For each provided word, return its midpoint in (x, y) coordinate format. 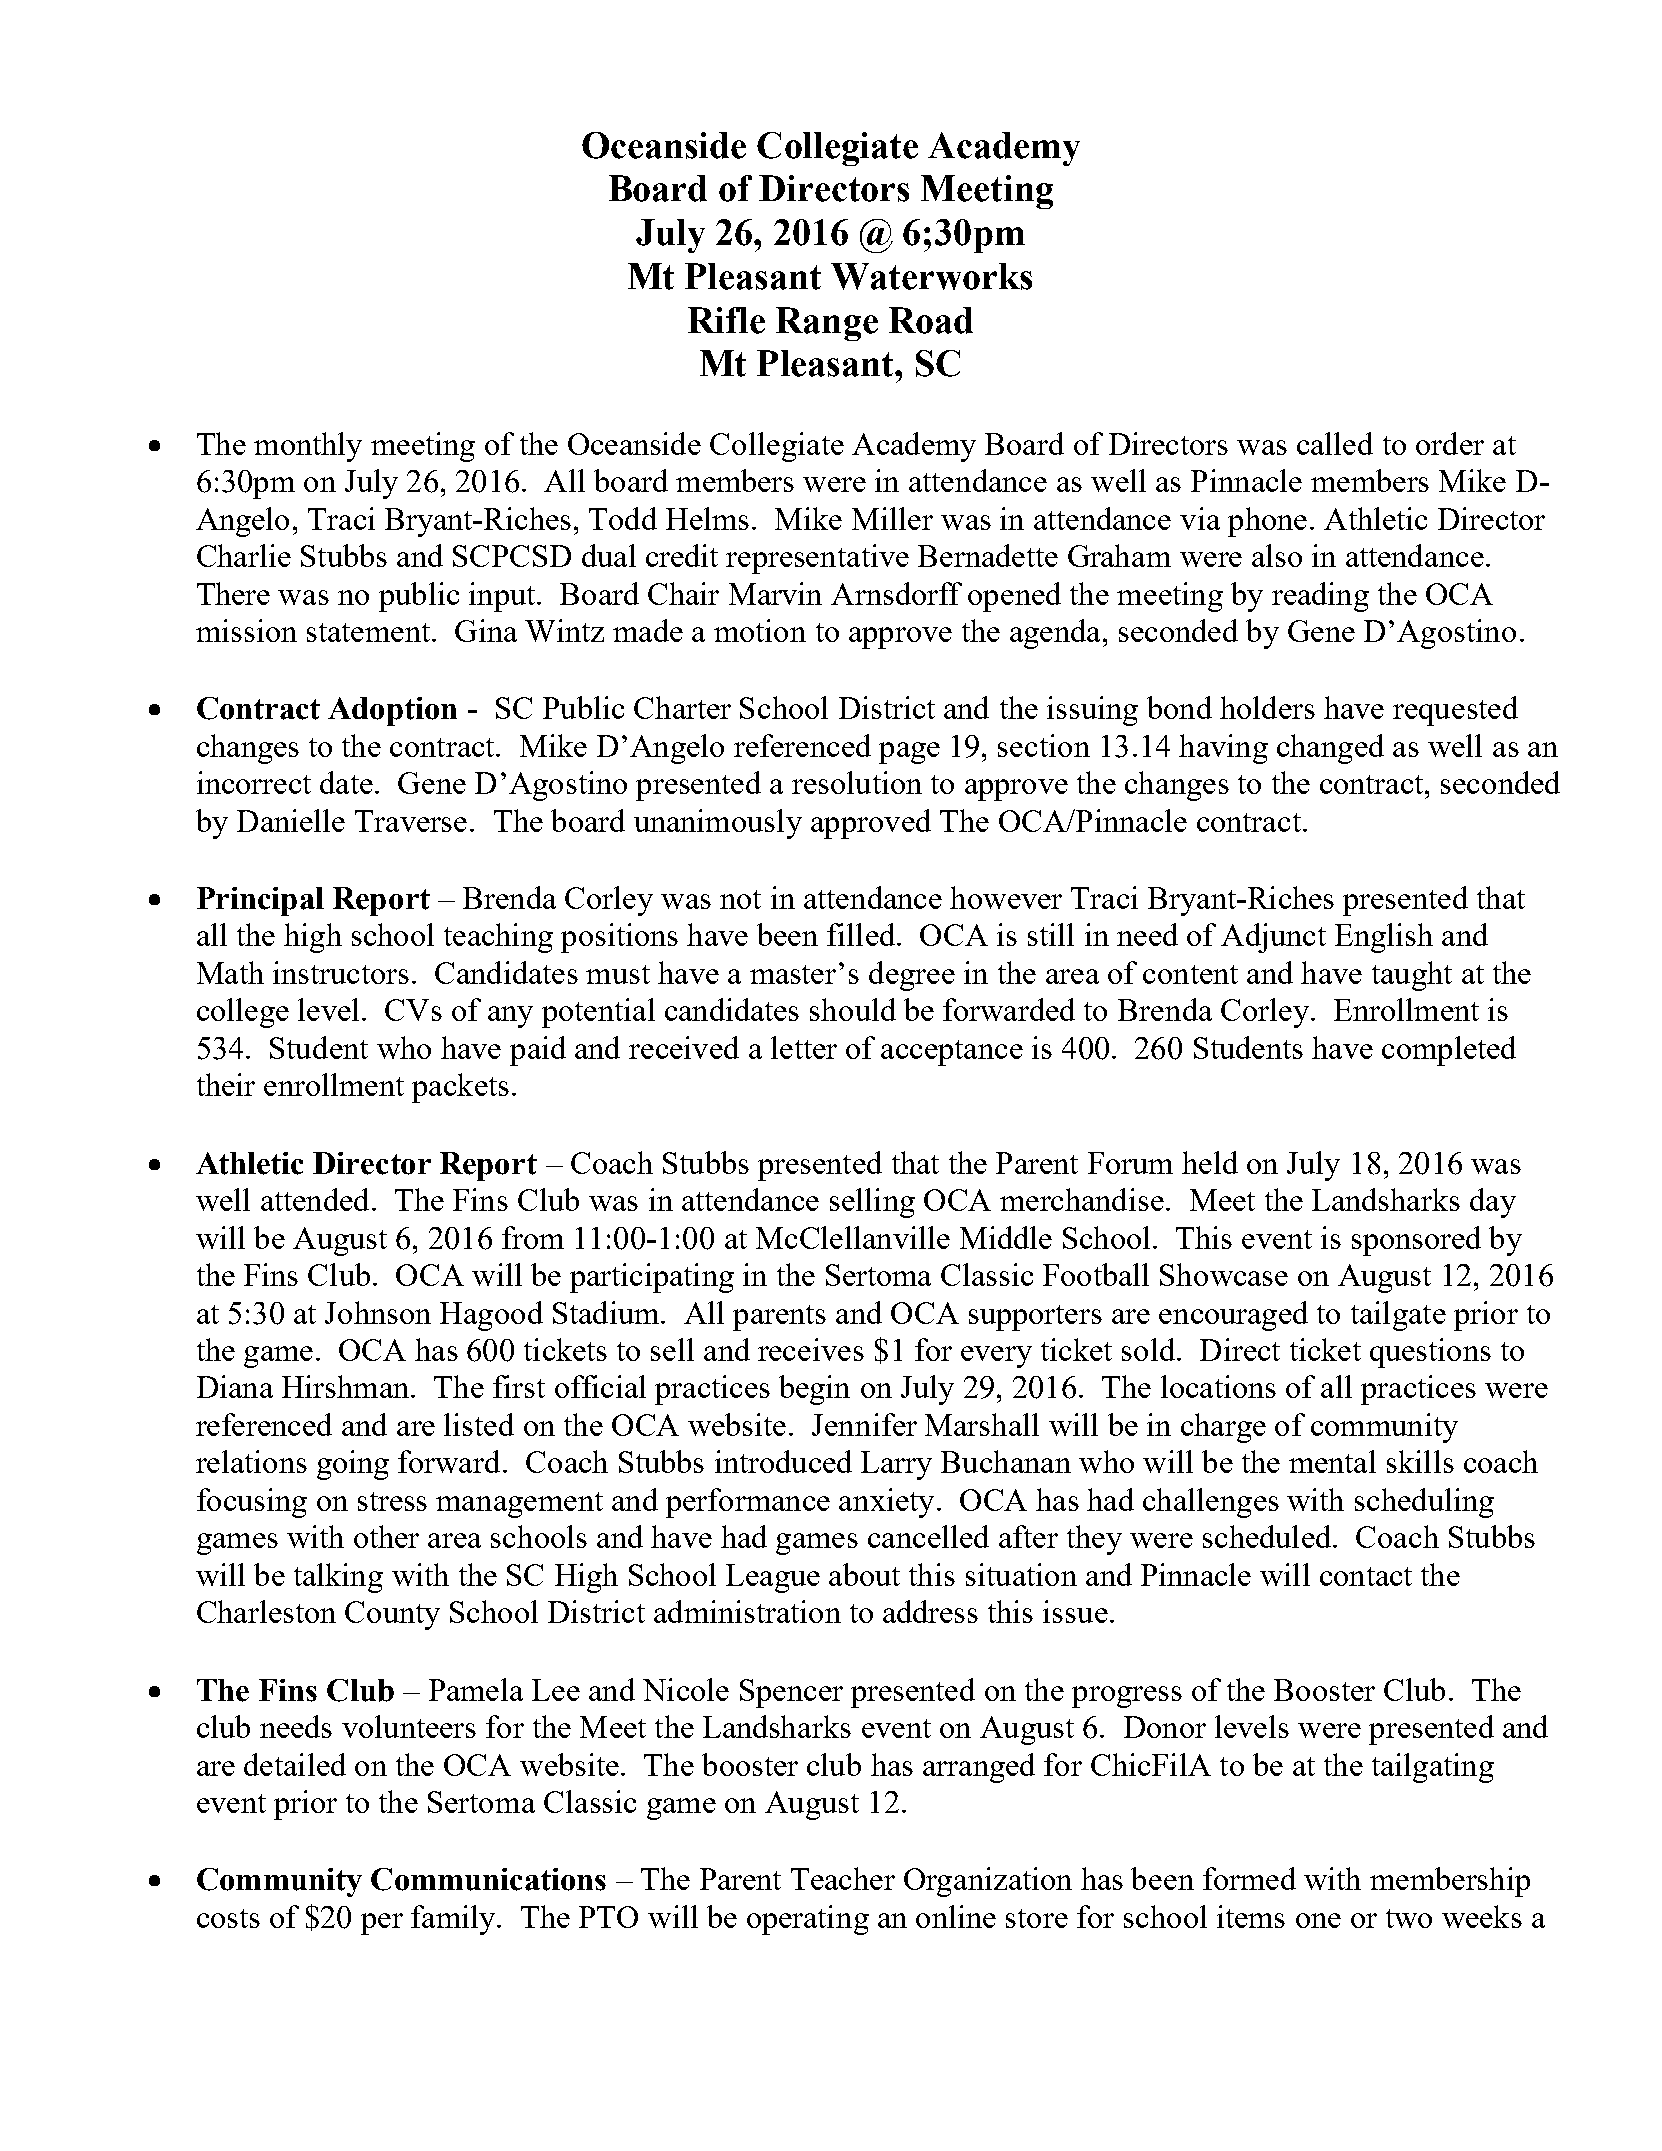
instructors (341, 972)
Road (931, 320)
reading (1320, 597)
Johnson (378, 1312)
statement (368, 632)
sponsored (1416, 1241)
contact (1366, 1576)
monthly (308, 447)
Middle (1006, 1237)
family (454, 1920)
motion (760, 630)
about (864, 1574)
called (1335, 443)
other (386, 1536)
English (1384, 938)
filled (862, 934)
